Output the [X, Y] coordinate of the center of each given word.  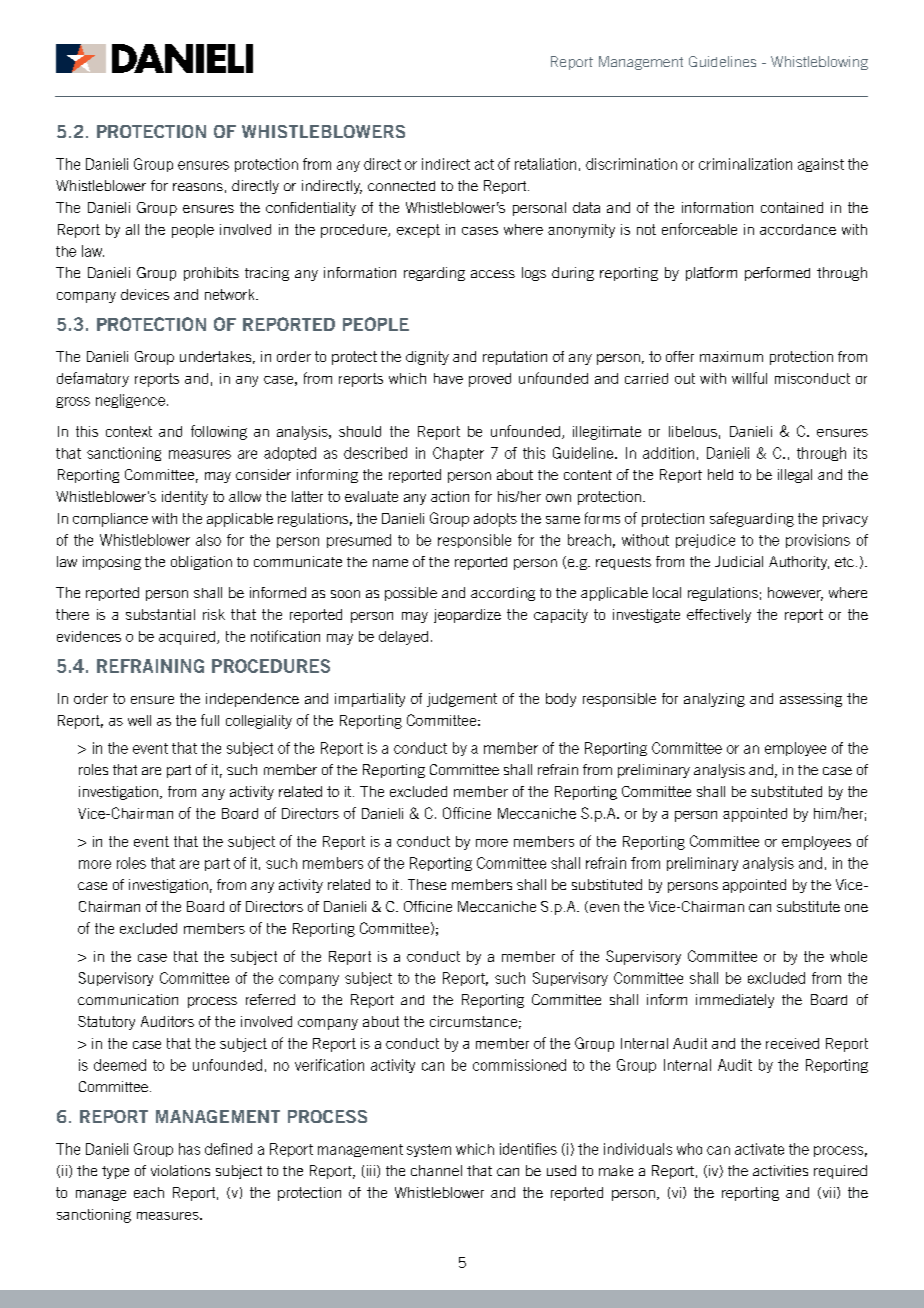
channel [436, 1170]
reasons [198, 187]
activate [759, 1149]
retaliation [545, 164]
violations [180, 1170]
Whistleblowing [819, 63]
